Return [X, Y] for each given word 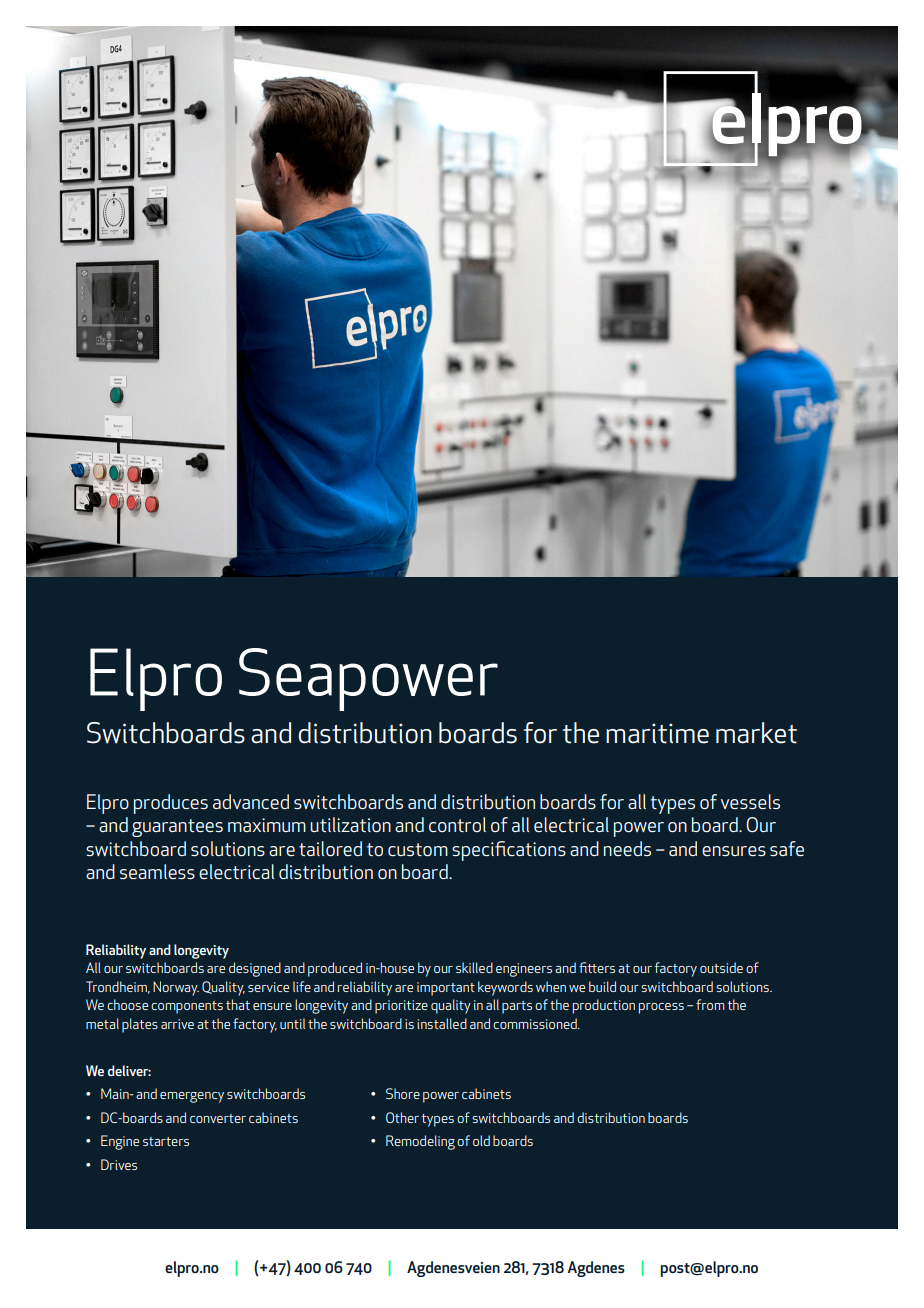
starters [166, 1141]
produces [171, 804]
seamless [157, 871]
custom [418, 849]
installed [442, 1023]
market [756, 733]
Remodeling [420, 1142]
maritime [657, 733]
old [481, 1140]
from [710, 1004]
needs [627, 848]
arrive [177, 1024]
